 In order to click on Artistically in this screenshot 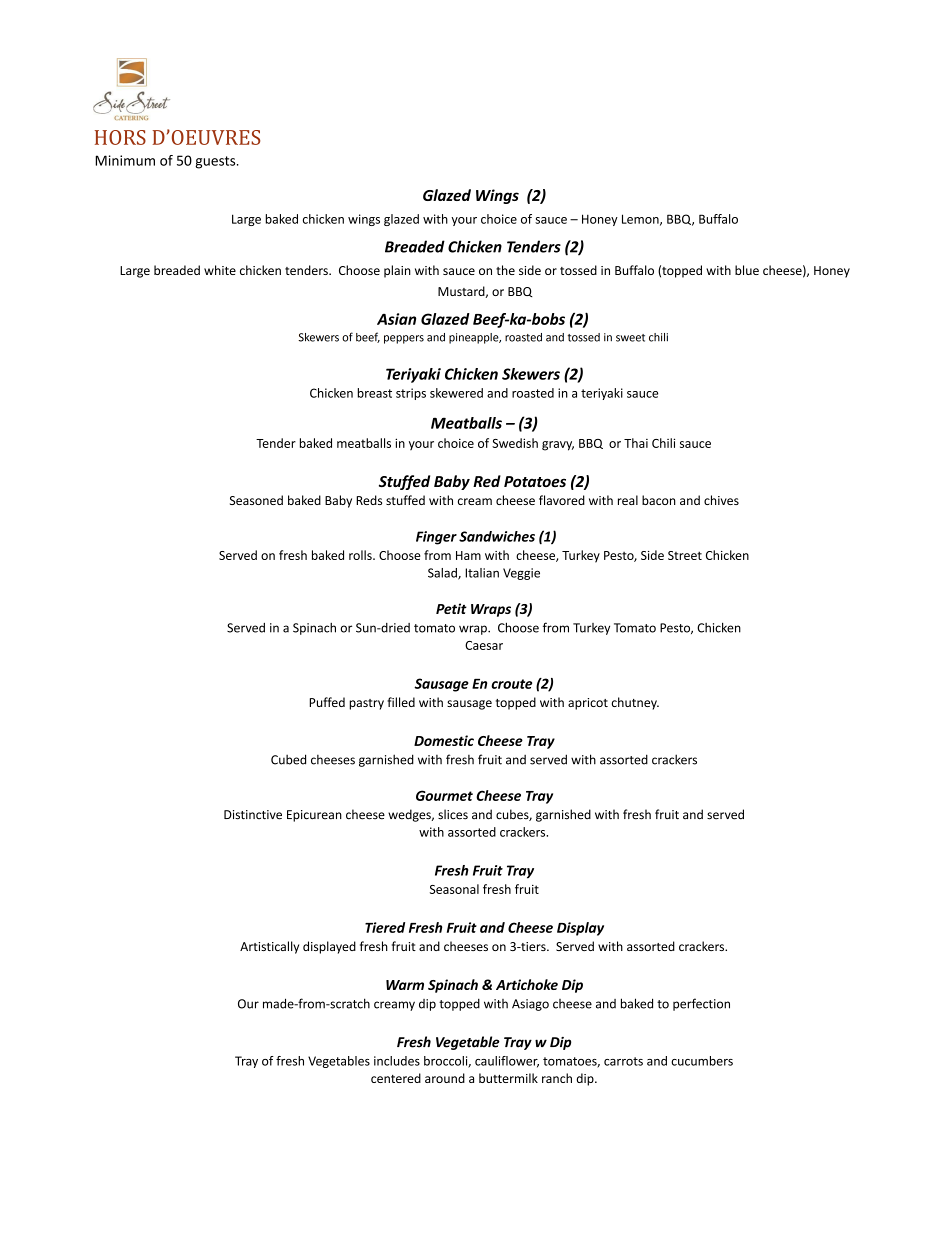, I will do `click(269, 947)`.
